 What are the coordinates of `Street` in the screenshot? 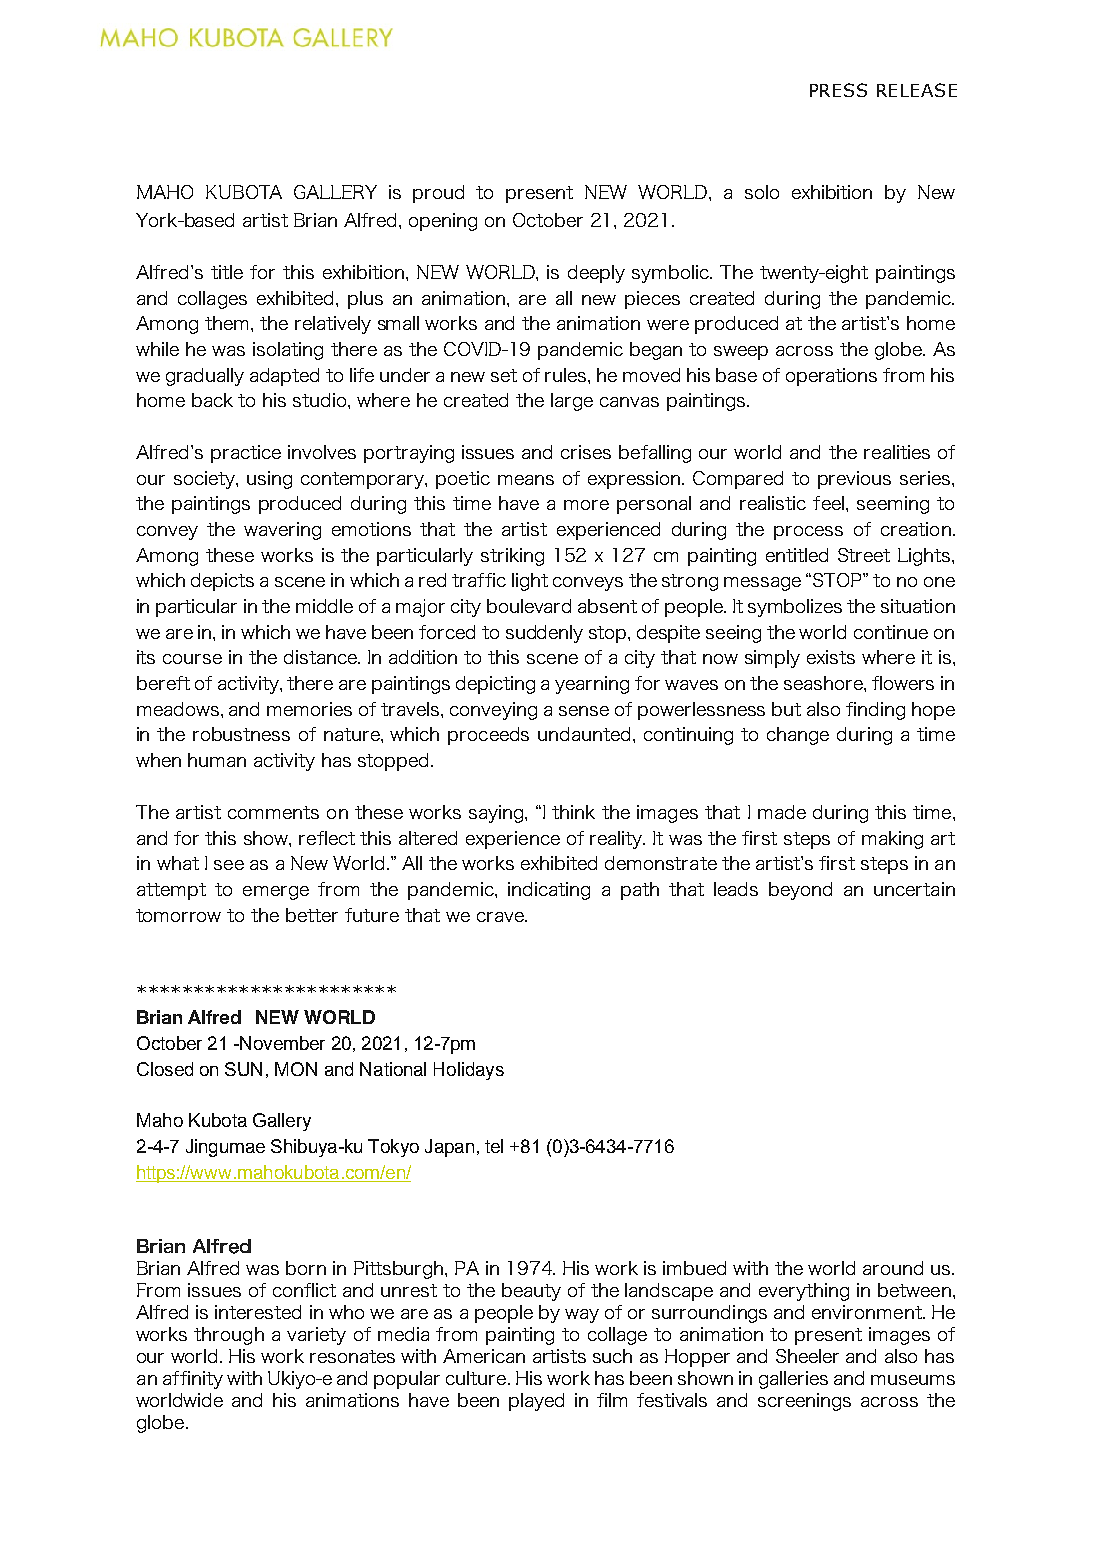 It's located at (864, 555).
